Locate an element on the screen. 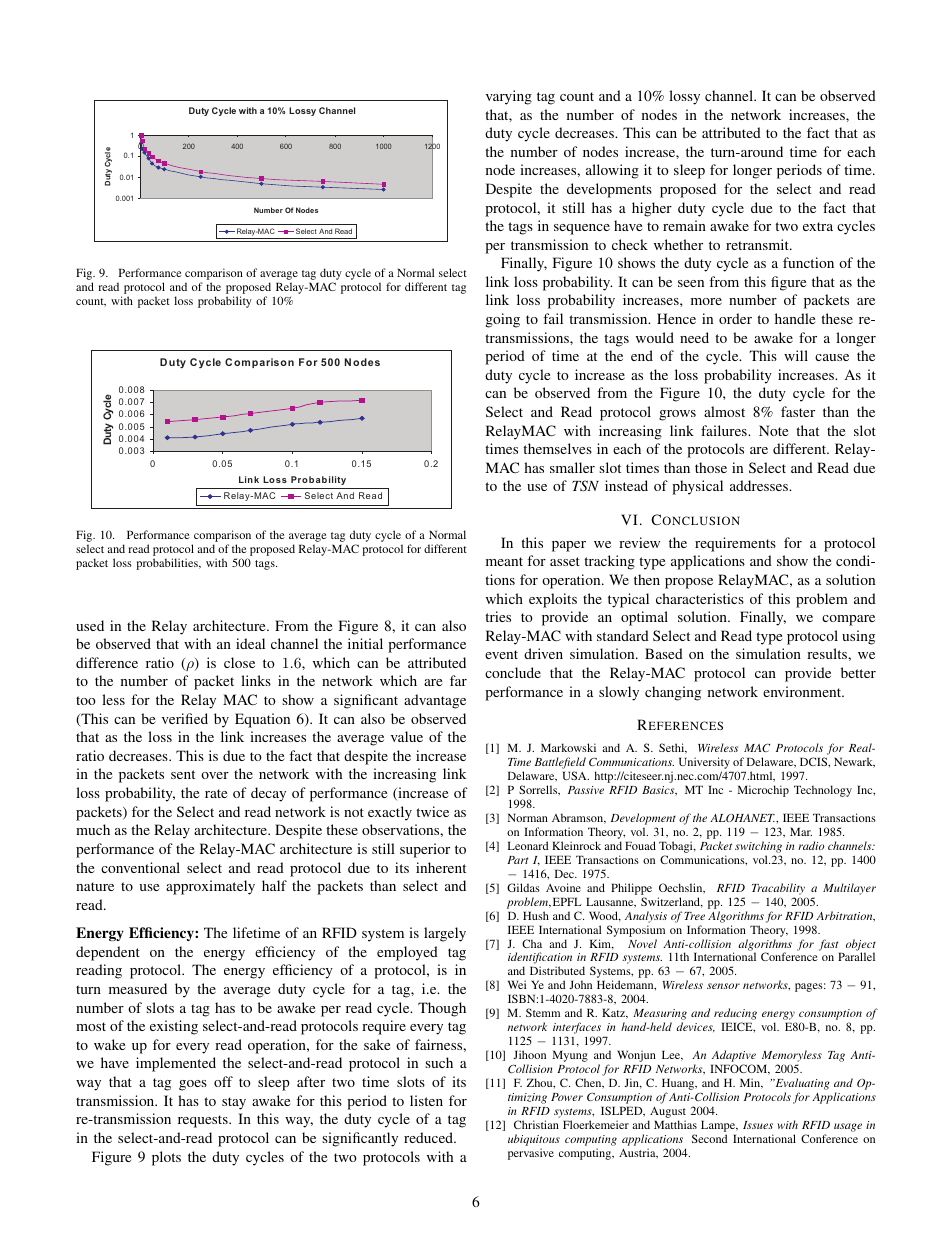 This screenshot has width=952, height=1233. Issues is located at coordinates (758, 1125).
